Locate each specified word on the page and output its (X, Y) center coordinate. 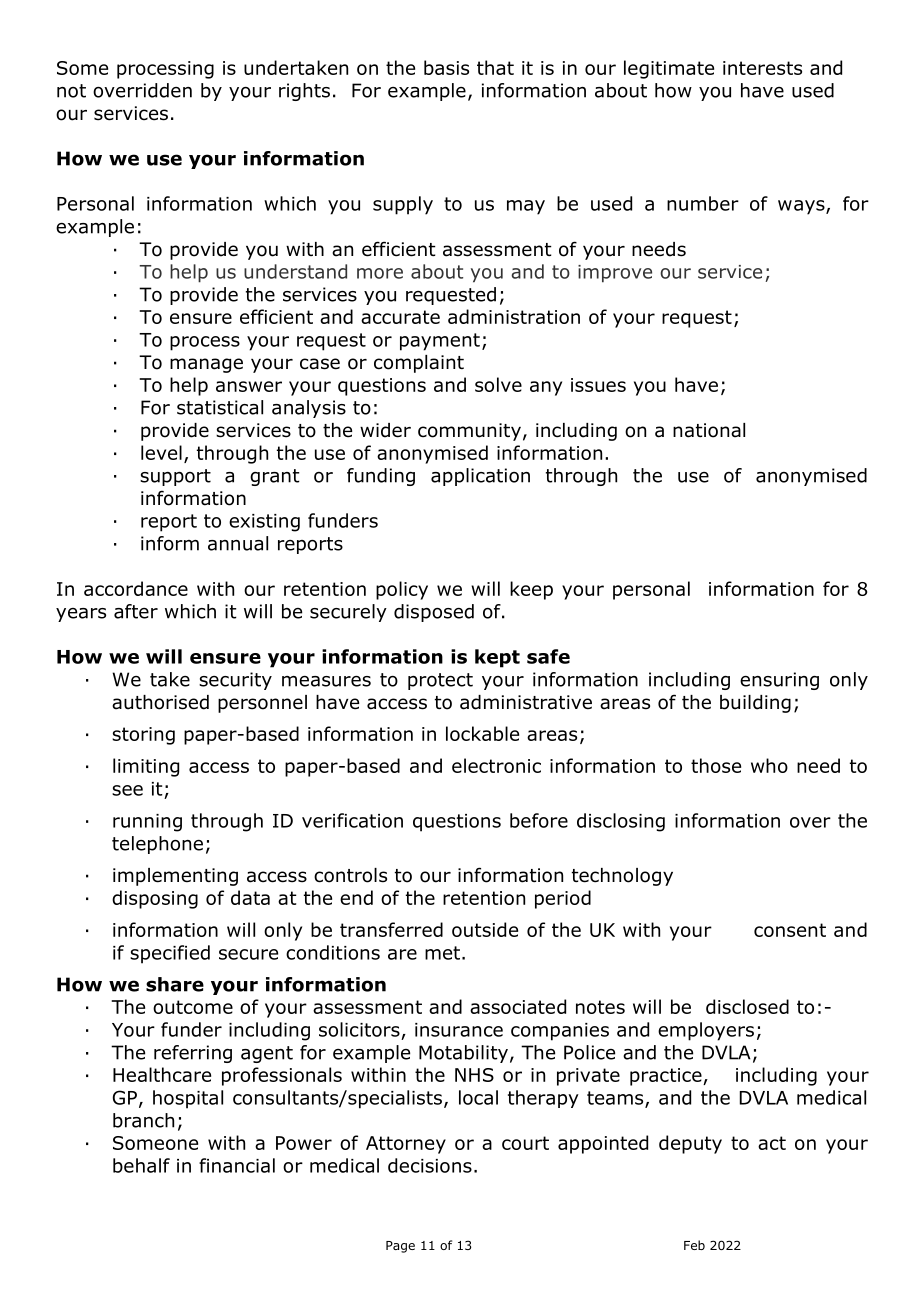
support (175, 477)
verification (352, 820)
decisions (430, 1165)
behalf (141, 1165)
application (480, 477)
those (716, 765)
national (709, 430)
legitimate (669, 69)
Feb (694, 1245)
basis (446, 67)
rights (304, 92)
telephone (157, 845)
